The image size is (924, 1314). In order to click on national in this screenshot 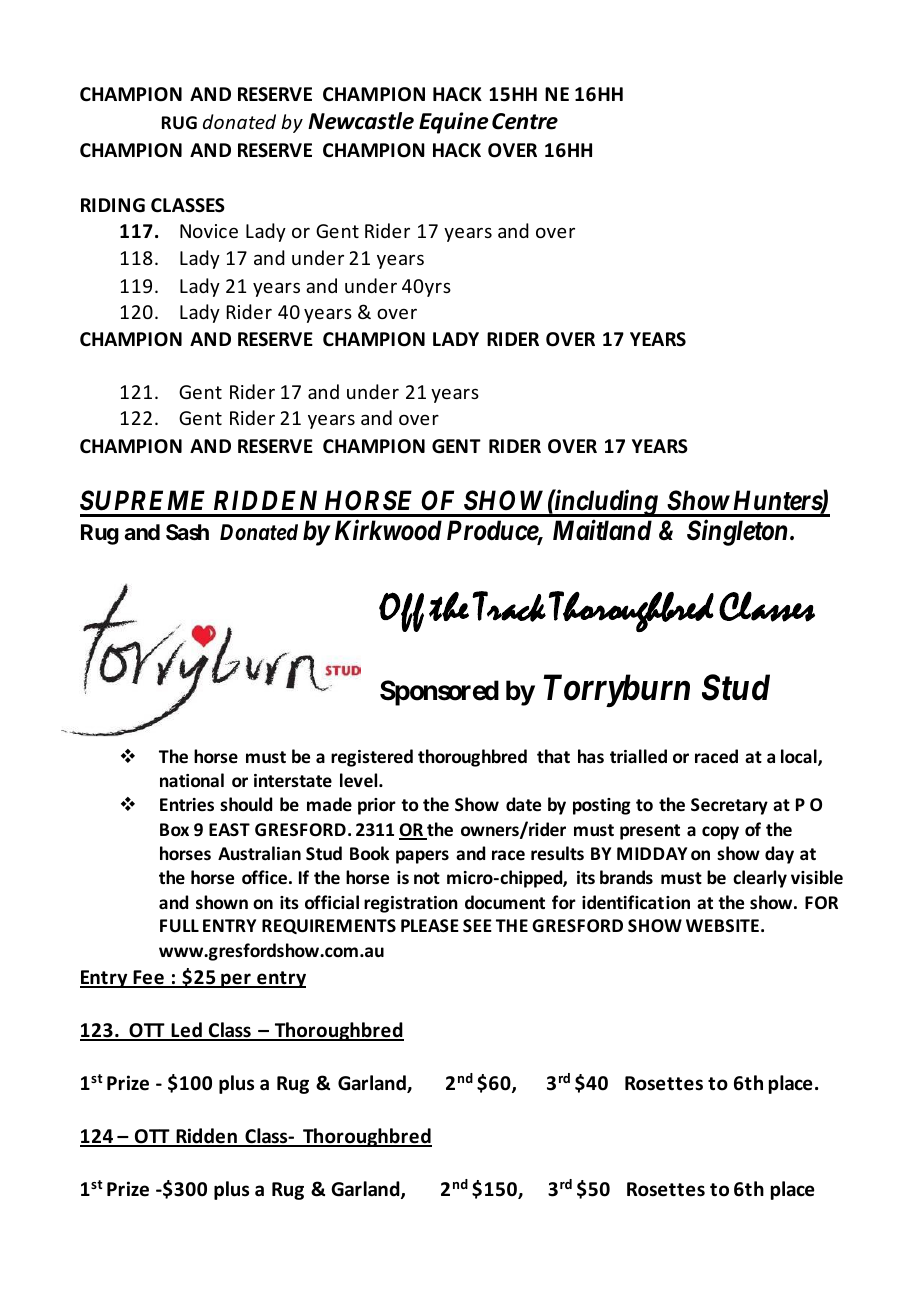, I will do `click(192, 780)`.
